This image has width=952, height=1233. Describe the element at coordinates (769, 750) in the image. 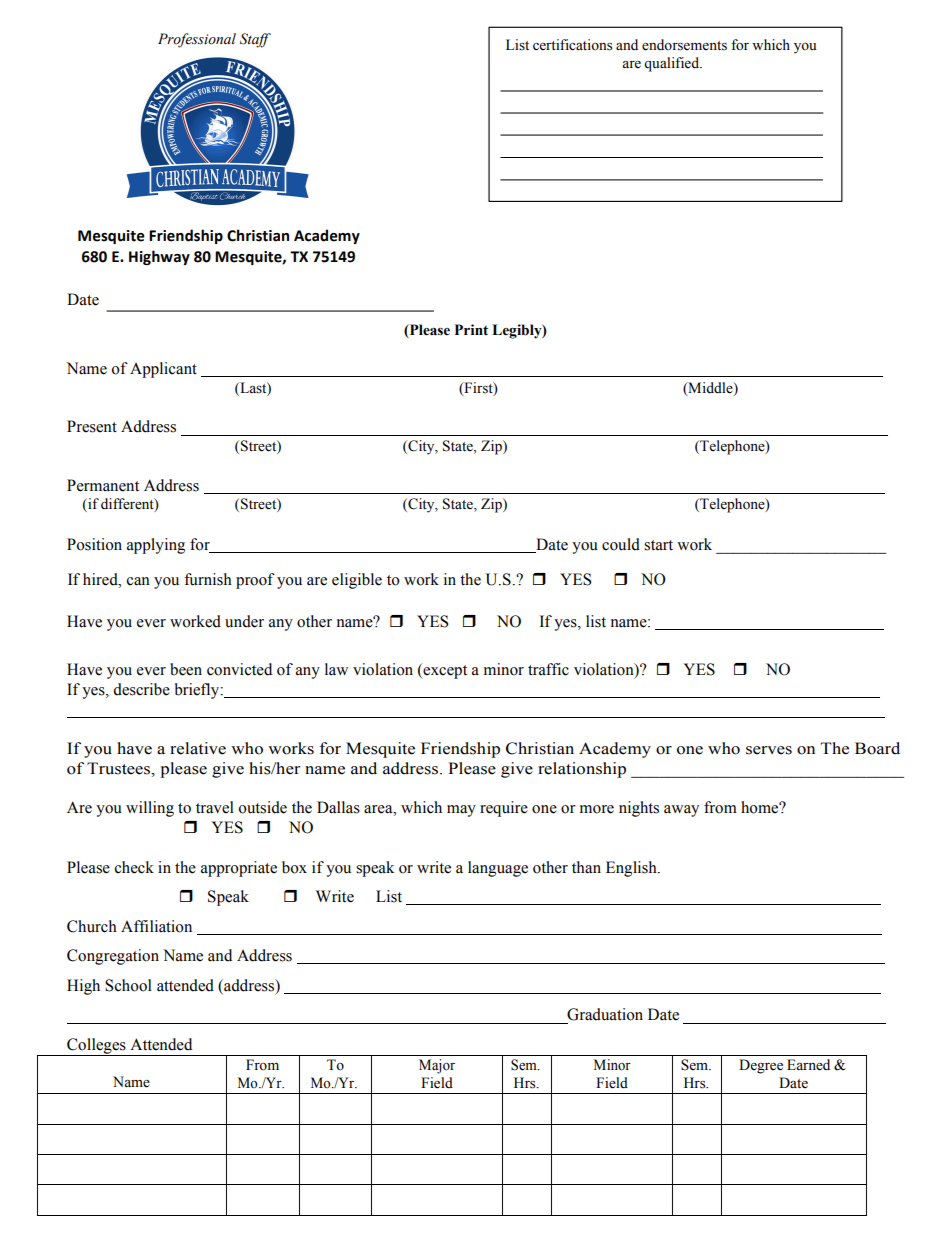

I see `serves` at that location.
